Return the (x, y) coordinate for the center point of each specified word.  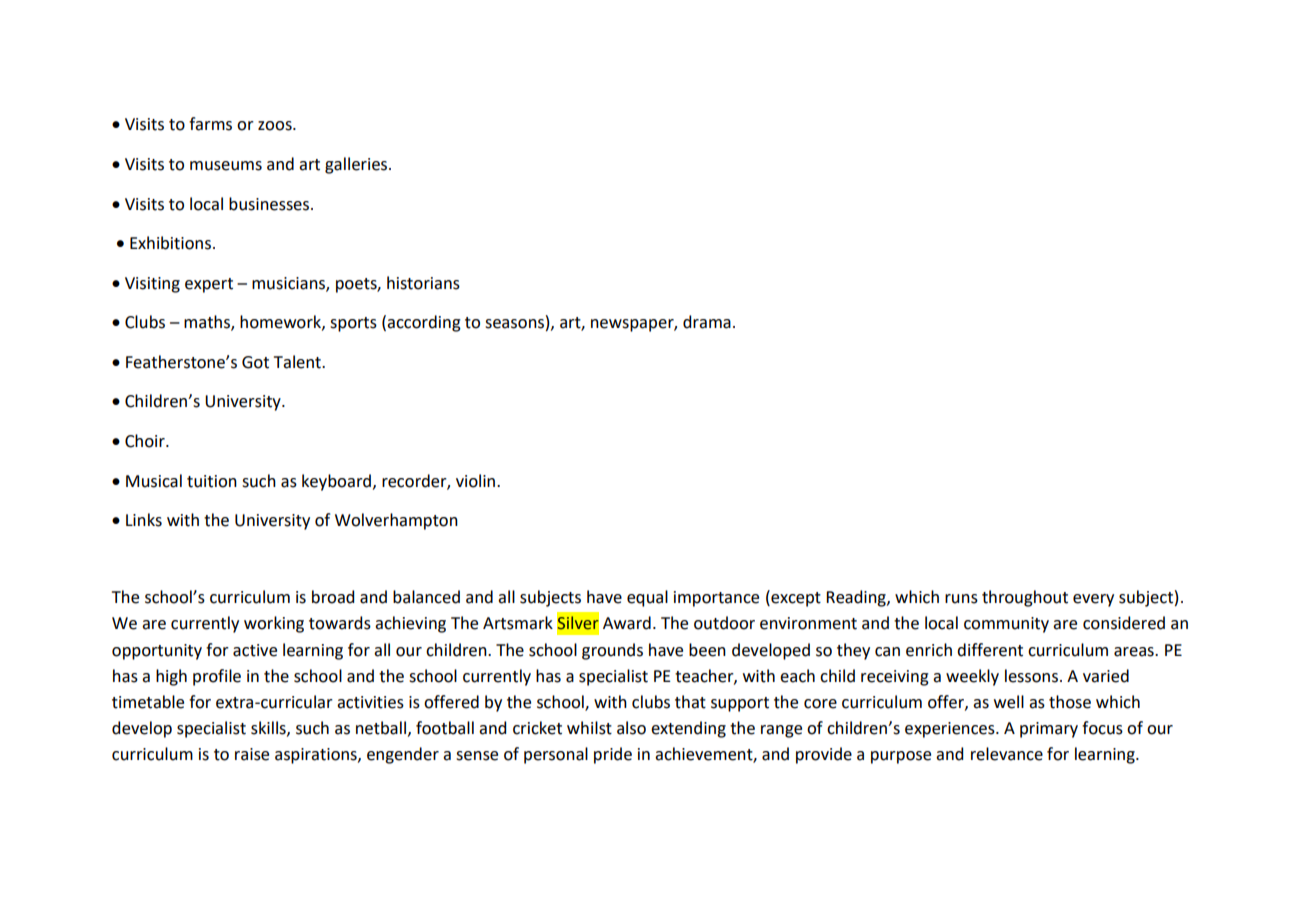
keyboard (336, 482)
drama (707, 322)
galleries (357, 165)
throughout (1025, 598)
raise (252, 754)
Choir (146, 441)
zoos (276, 126)
